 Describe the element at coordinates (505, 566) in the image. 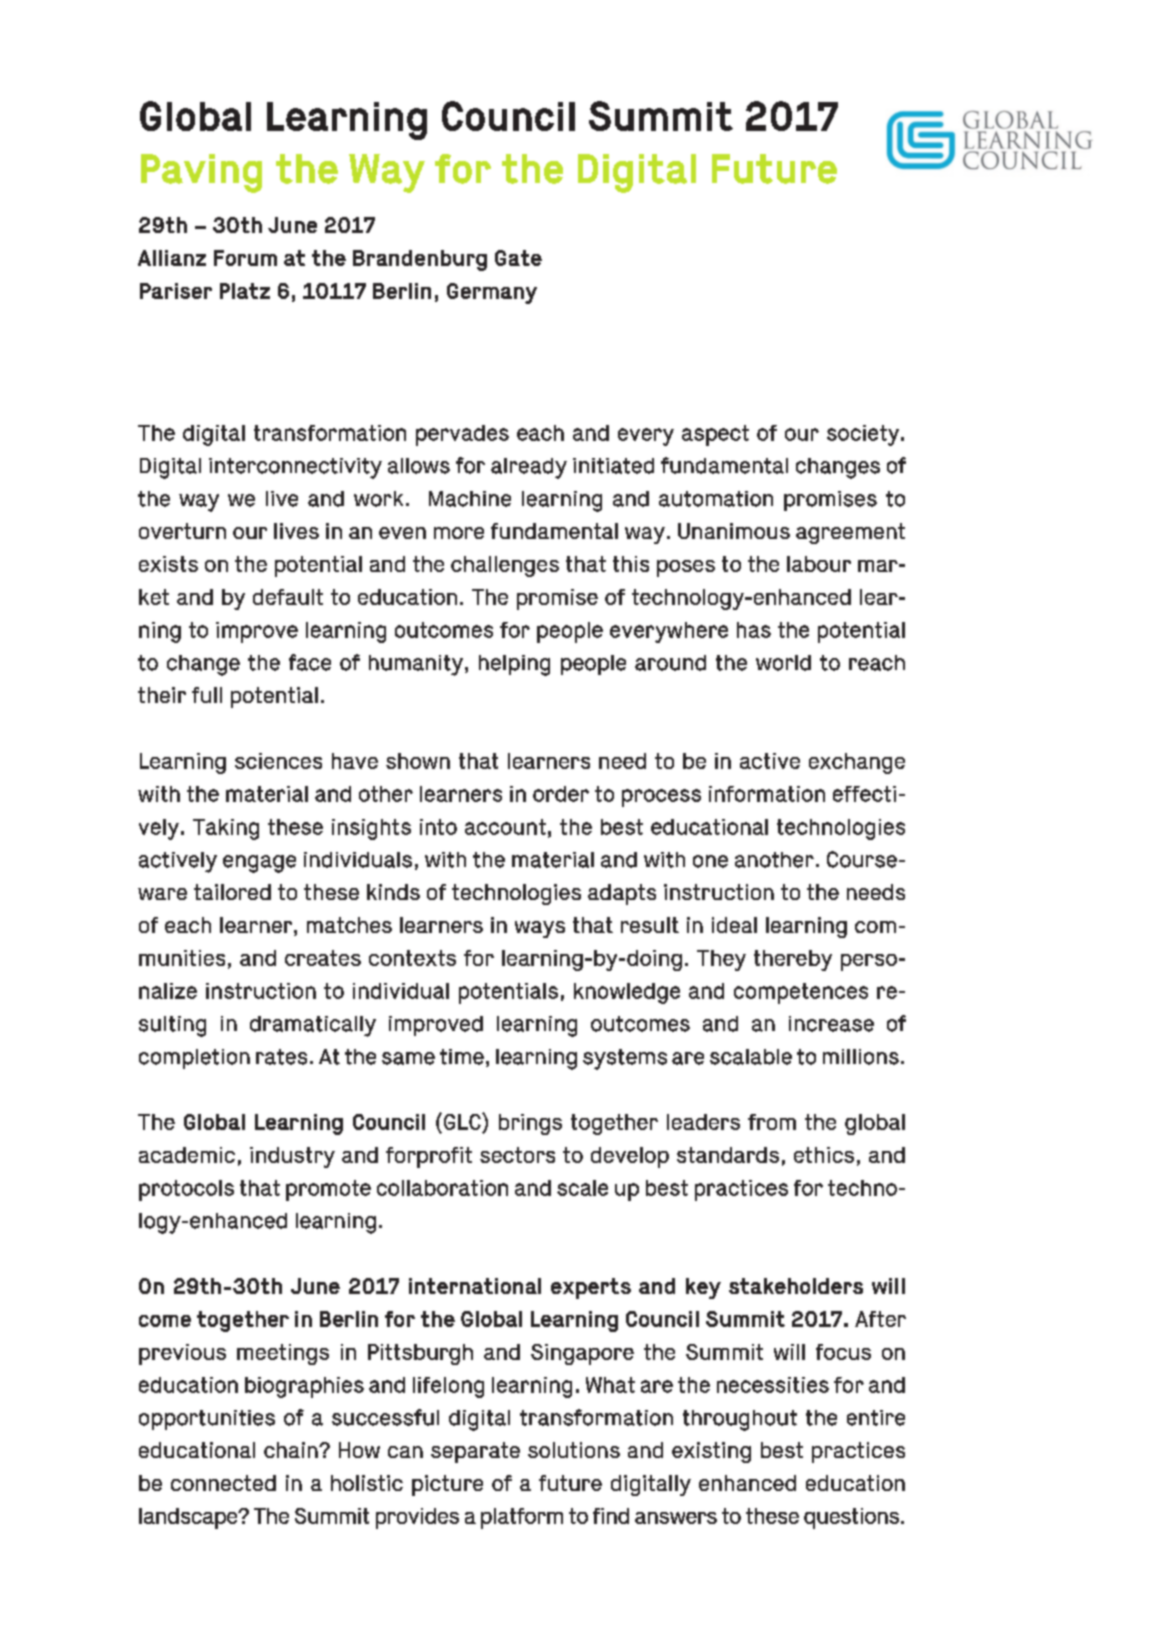

I see `challenges` at that location.
